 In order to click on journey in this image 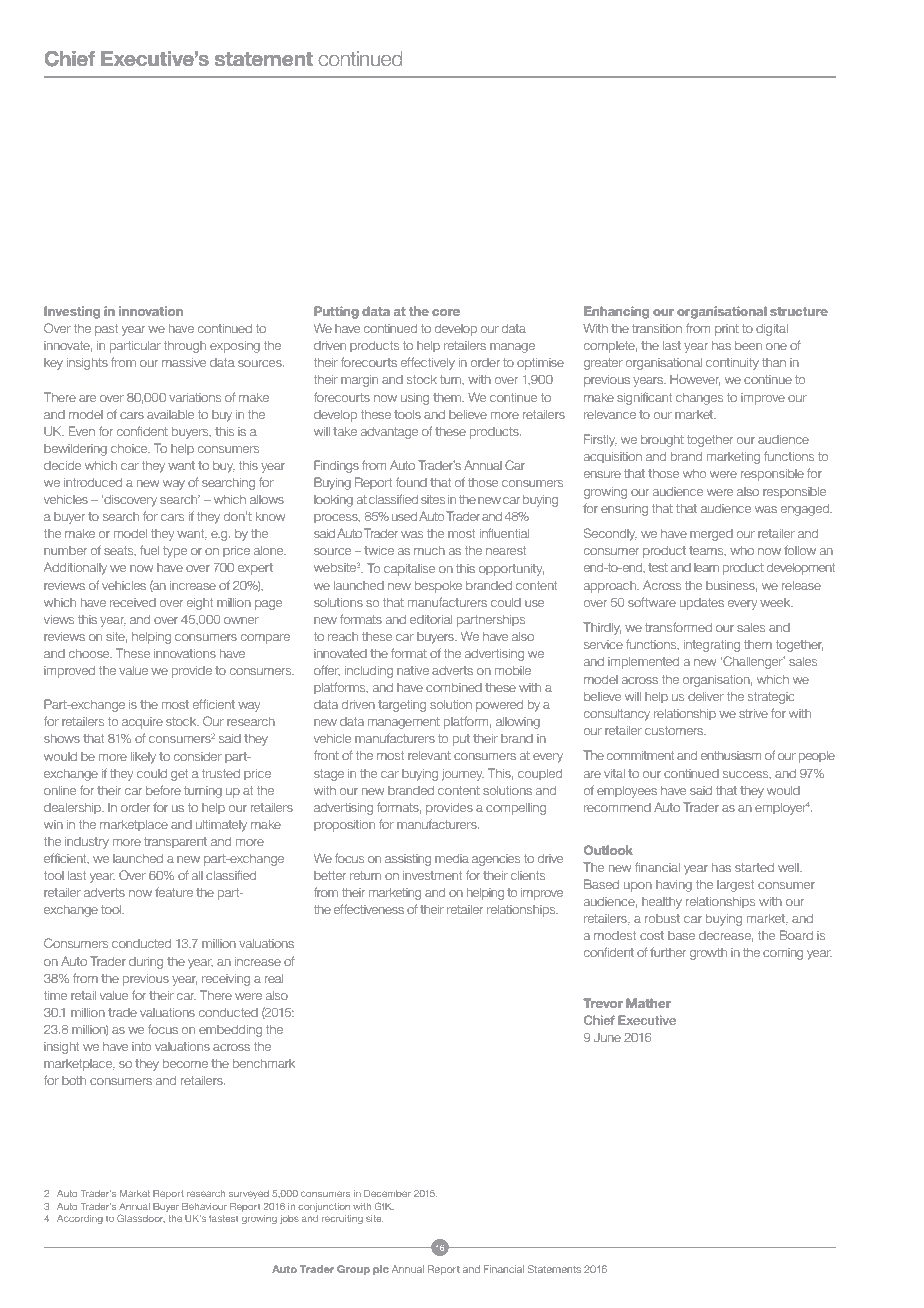, I will do `click(463, 775)`.
